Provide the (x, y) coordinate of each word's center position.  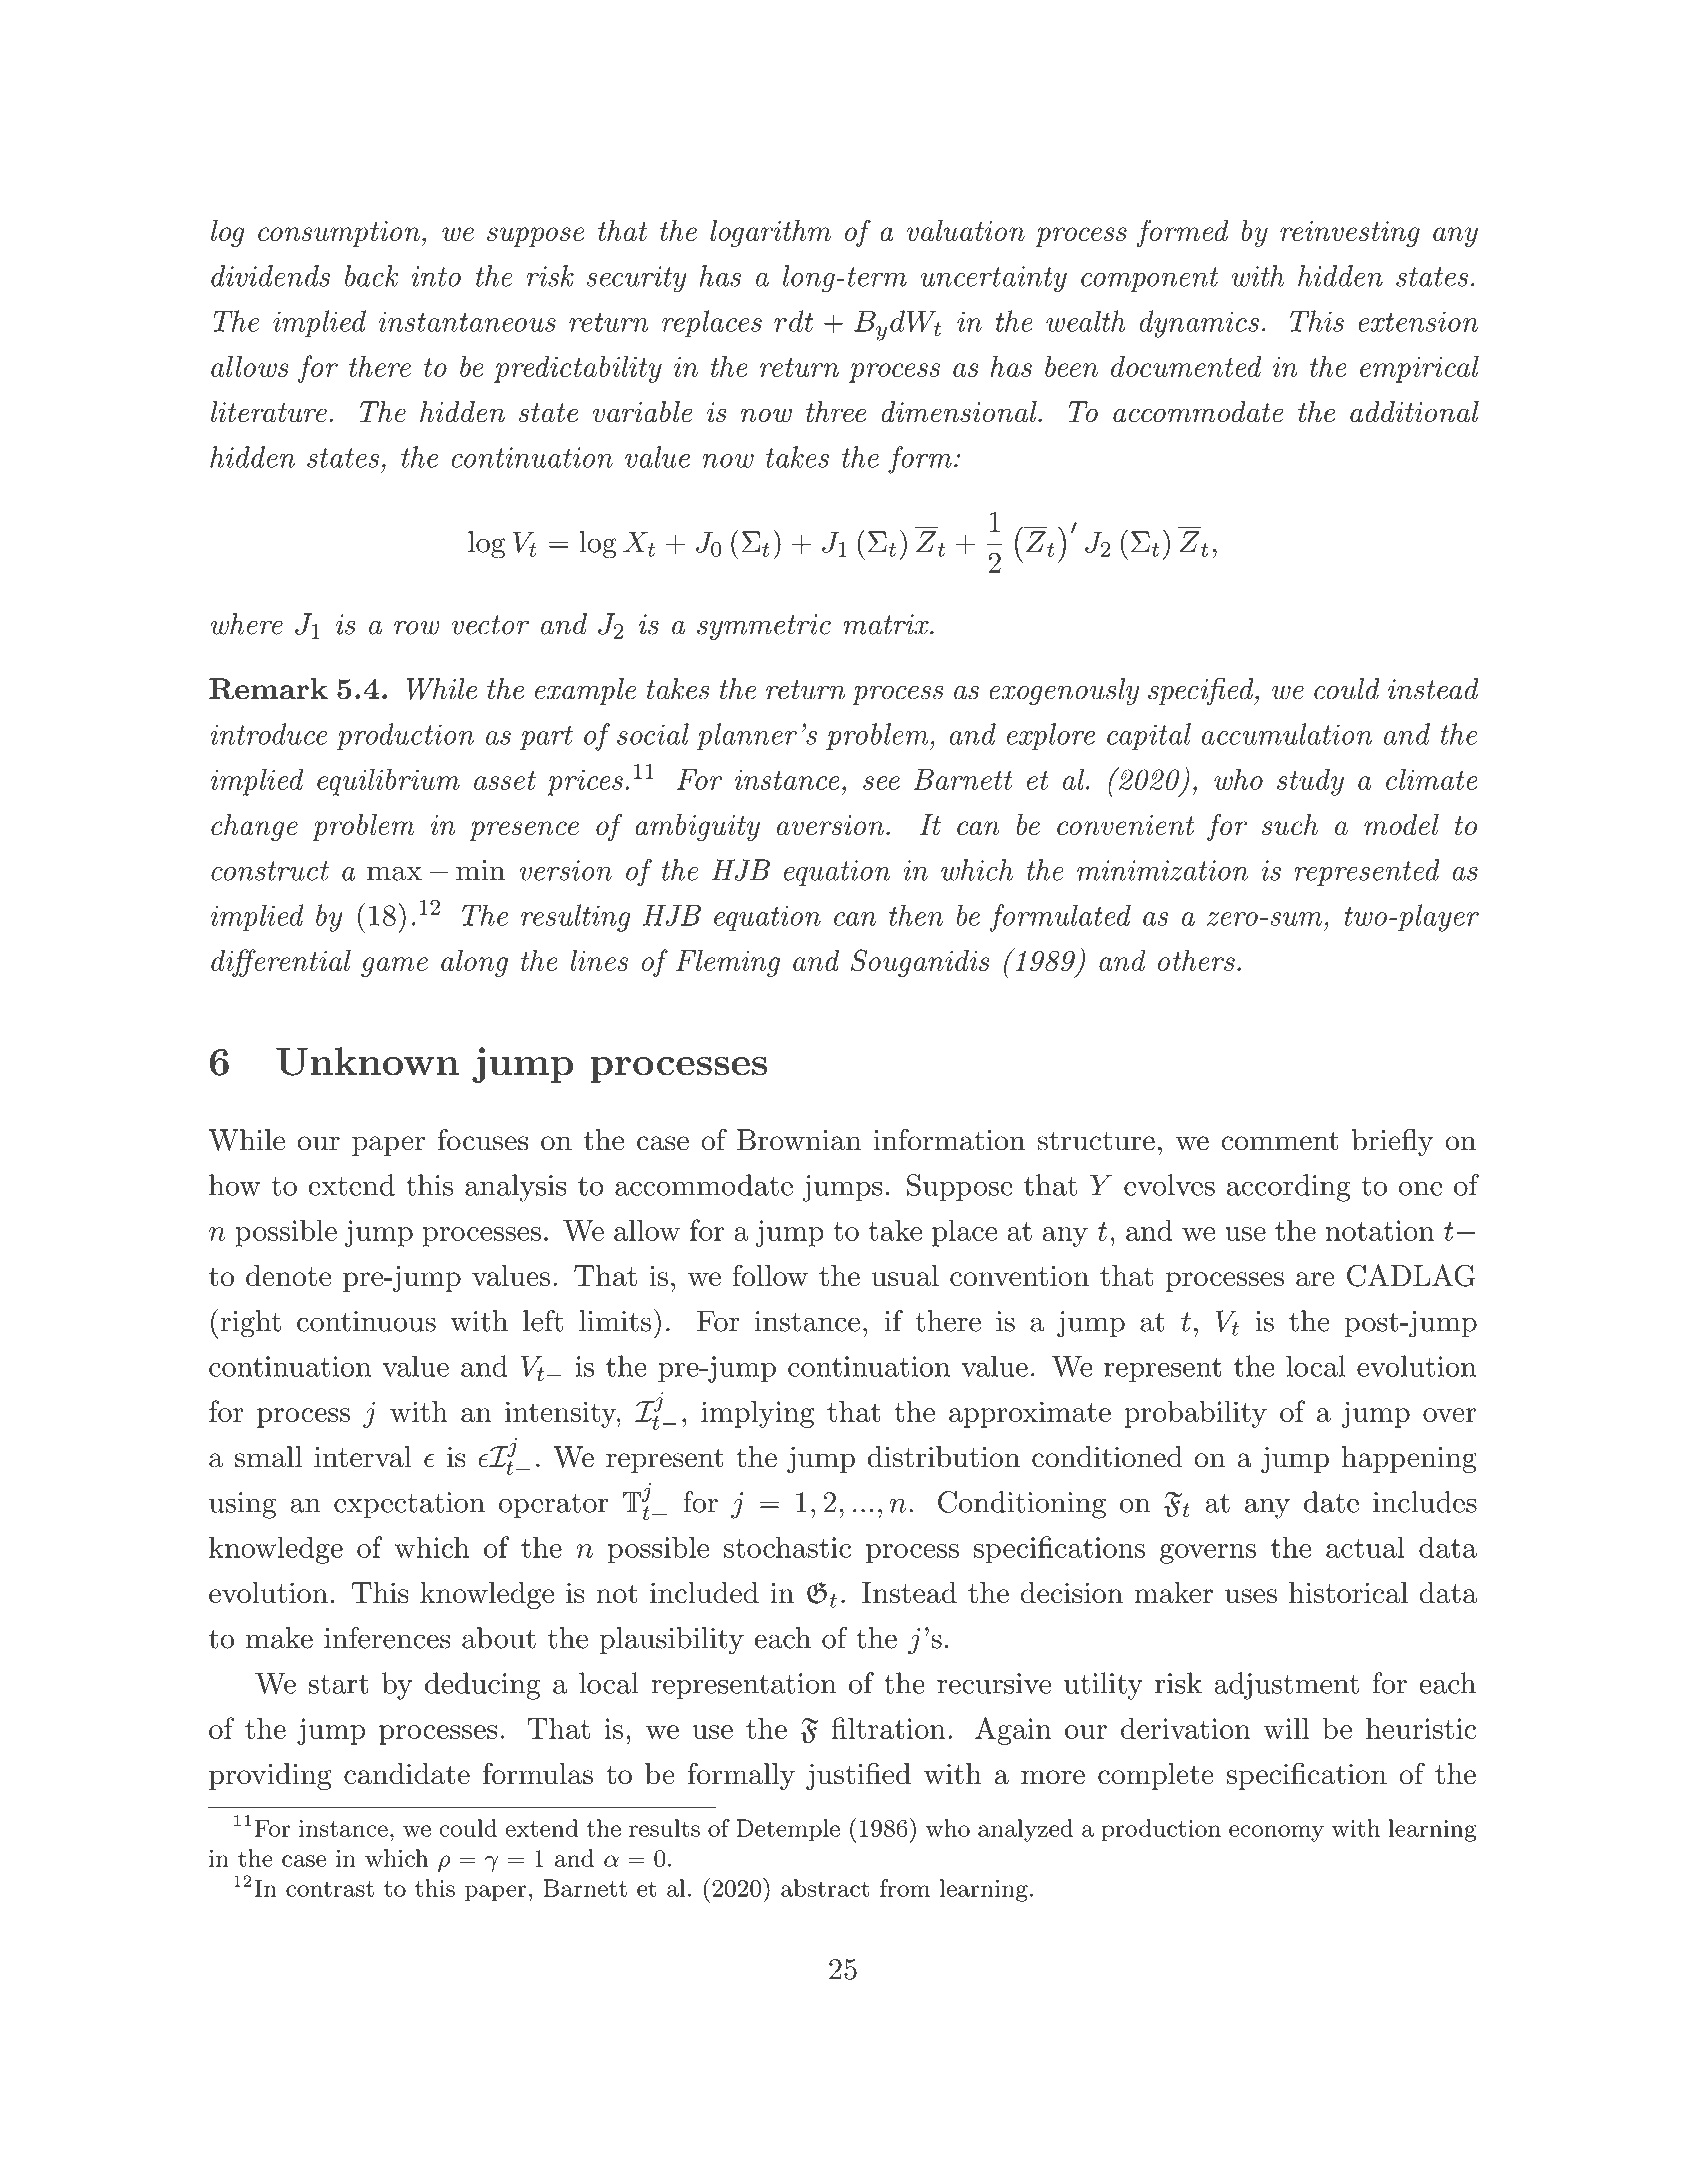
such (1290, 824)
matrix (887, 624)
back (372, 276)
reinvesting (1350, 234)
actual (1365, 1547)
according (1289, 1188)
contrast (330, 1889)
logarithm (770, 233)
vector (490, 625)
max (394, 873)
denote (288, 1275)
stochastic (787, 1547)
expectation (409, 1505)
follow (770, 1275)
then (916, 915)
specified (1202, 691)
